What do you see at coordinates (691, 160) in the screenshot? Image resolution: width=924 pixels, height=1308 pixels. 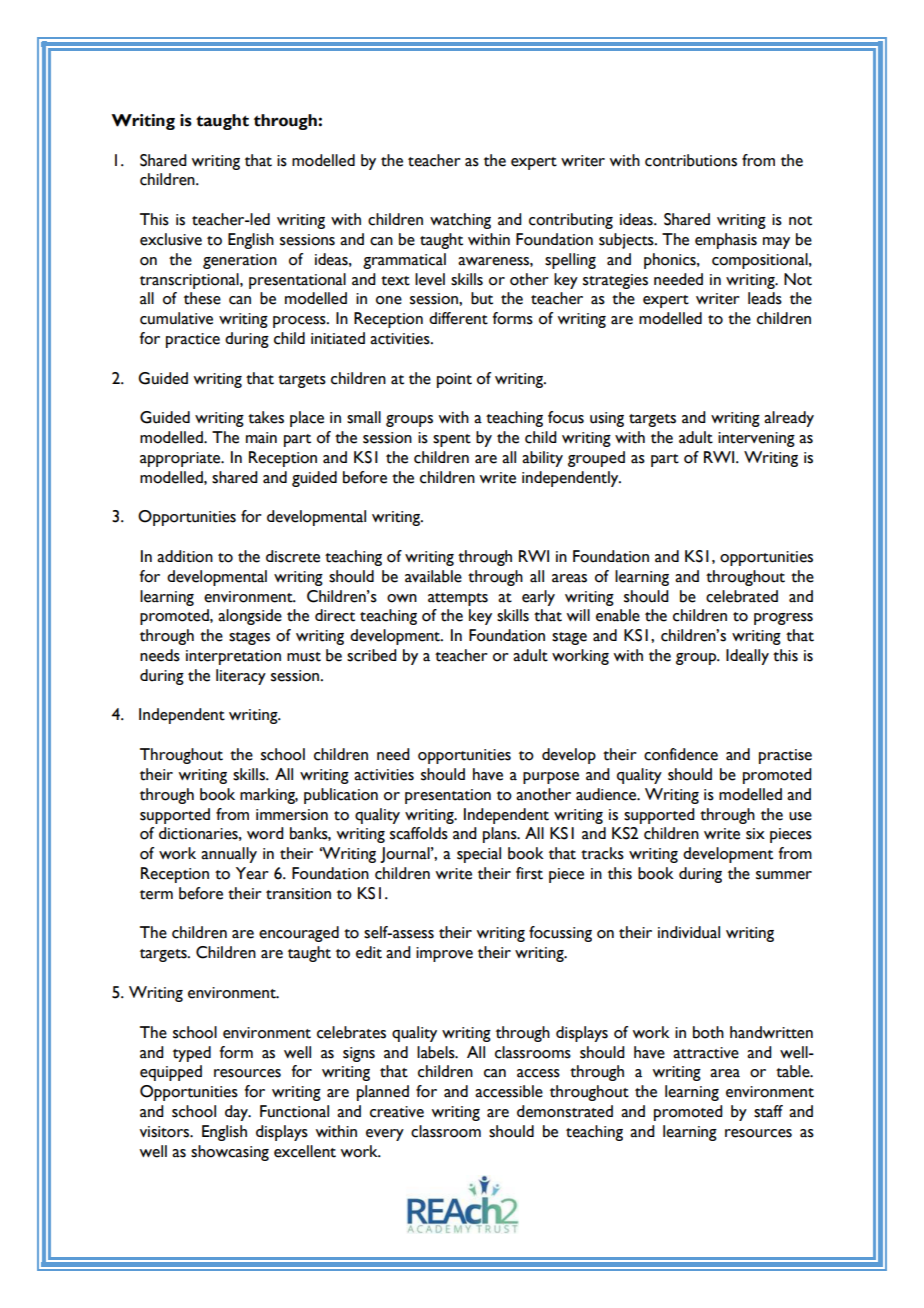 I see `contributions` at bounding box center [691, 160].
